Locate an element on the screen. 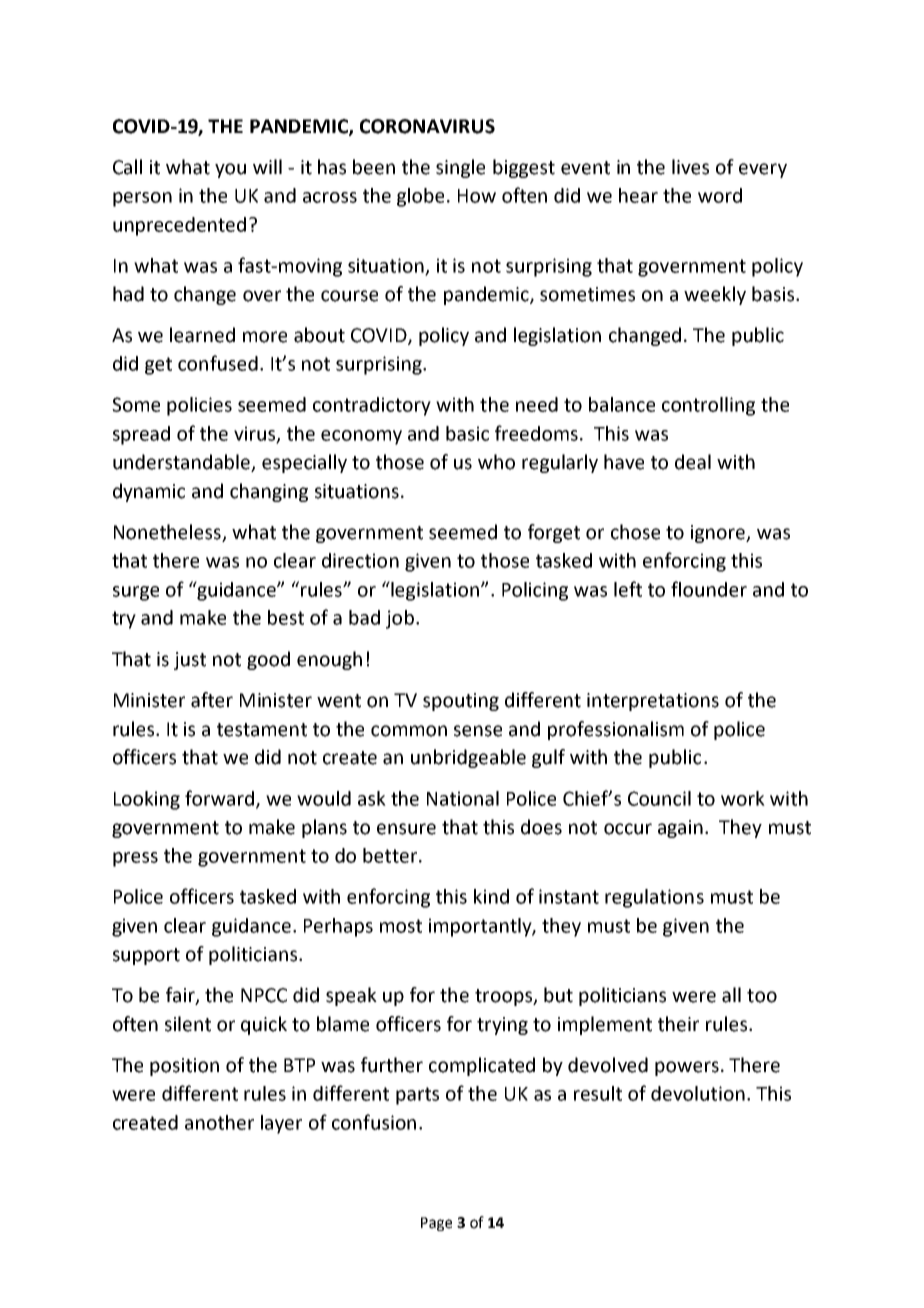  after is located at coordinates (212, 700).
